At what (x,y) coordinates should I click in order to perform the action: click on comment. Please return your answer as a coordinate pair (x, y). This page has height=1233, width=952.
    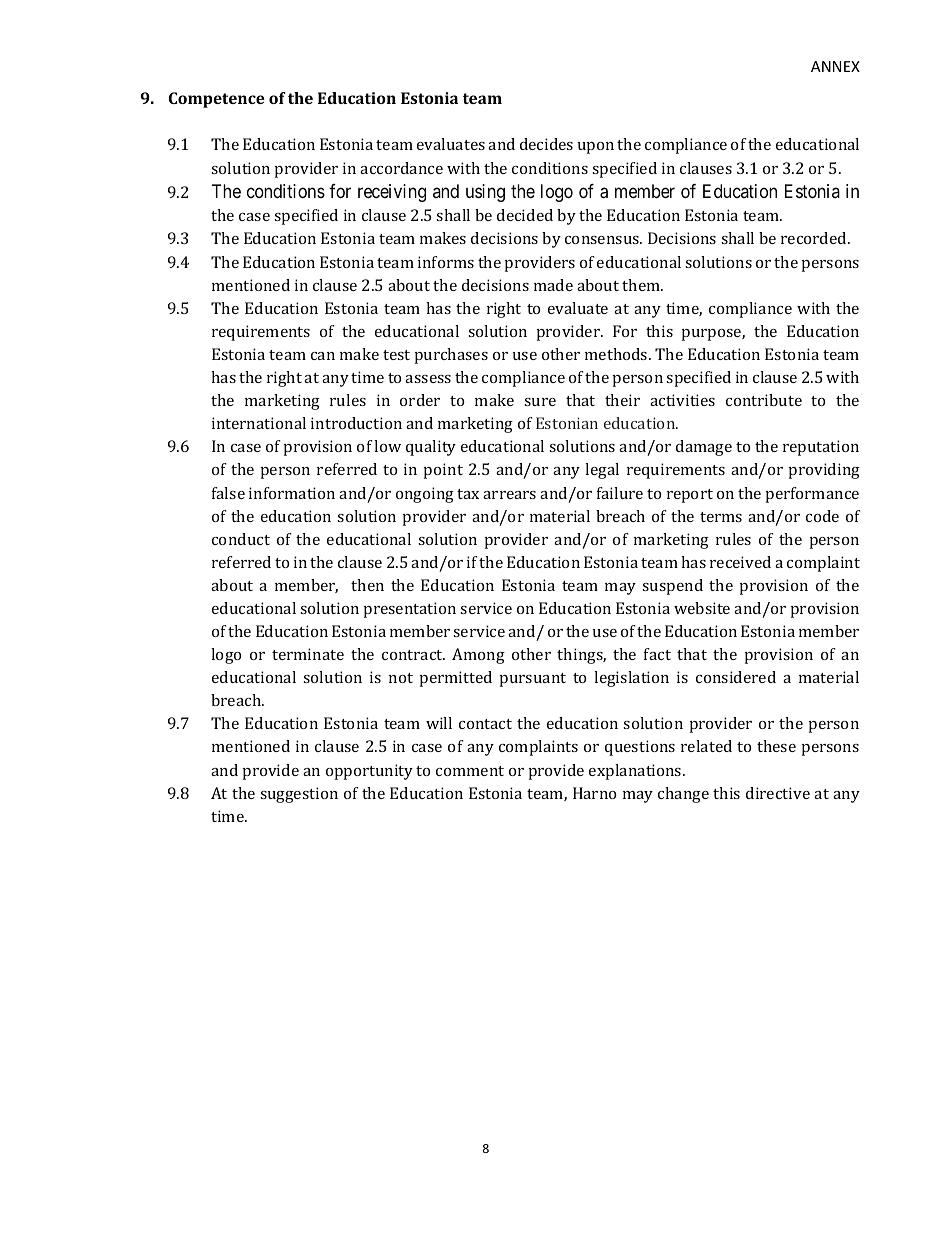
    Looking at the image, I should click on (470, 771).
